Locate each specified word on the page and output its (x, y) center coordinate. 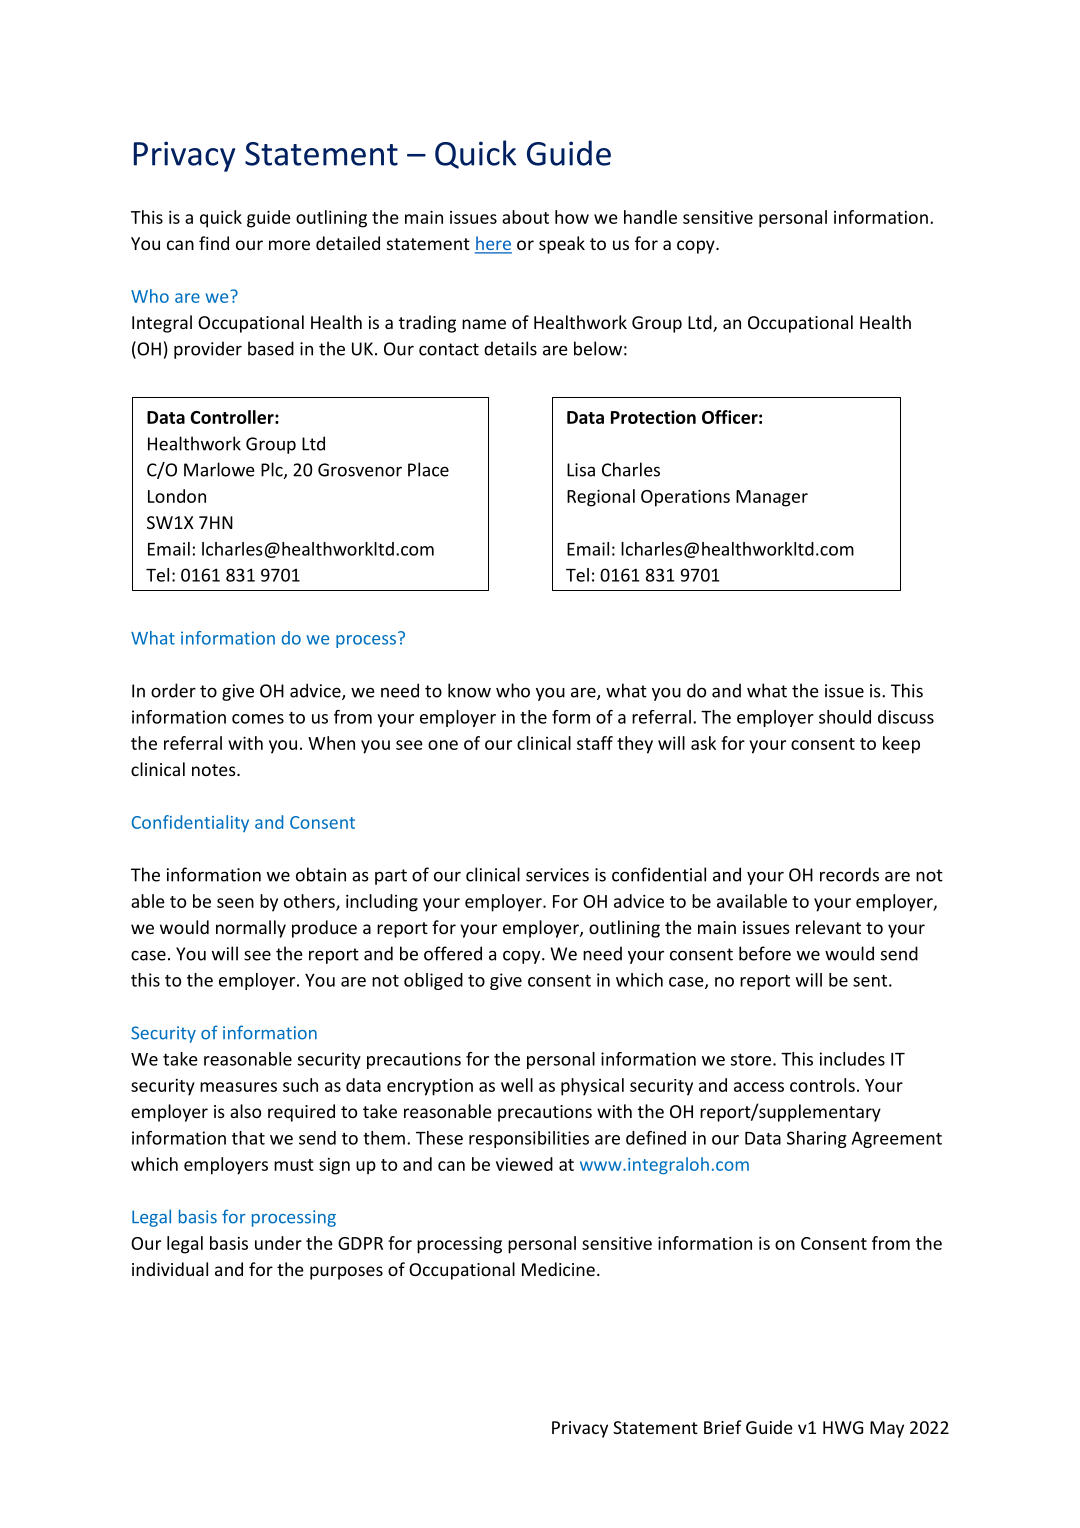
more (289, 245)
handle (650, 217)
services (557, 875)
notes (215, 770)
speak (562, 245)
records (849, 874)
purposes (346, 1273)
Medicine (558, 1269)
